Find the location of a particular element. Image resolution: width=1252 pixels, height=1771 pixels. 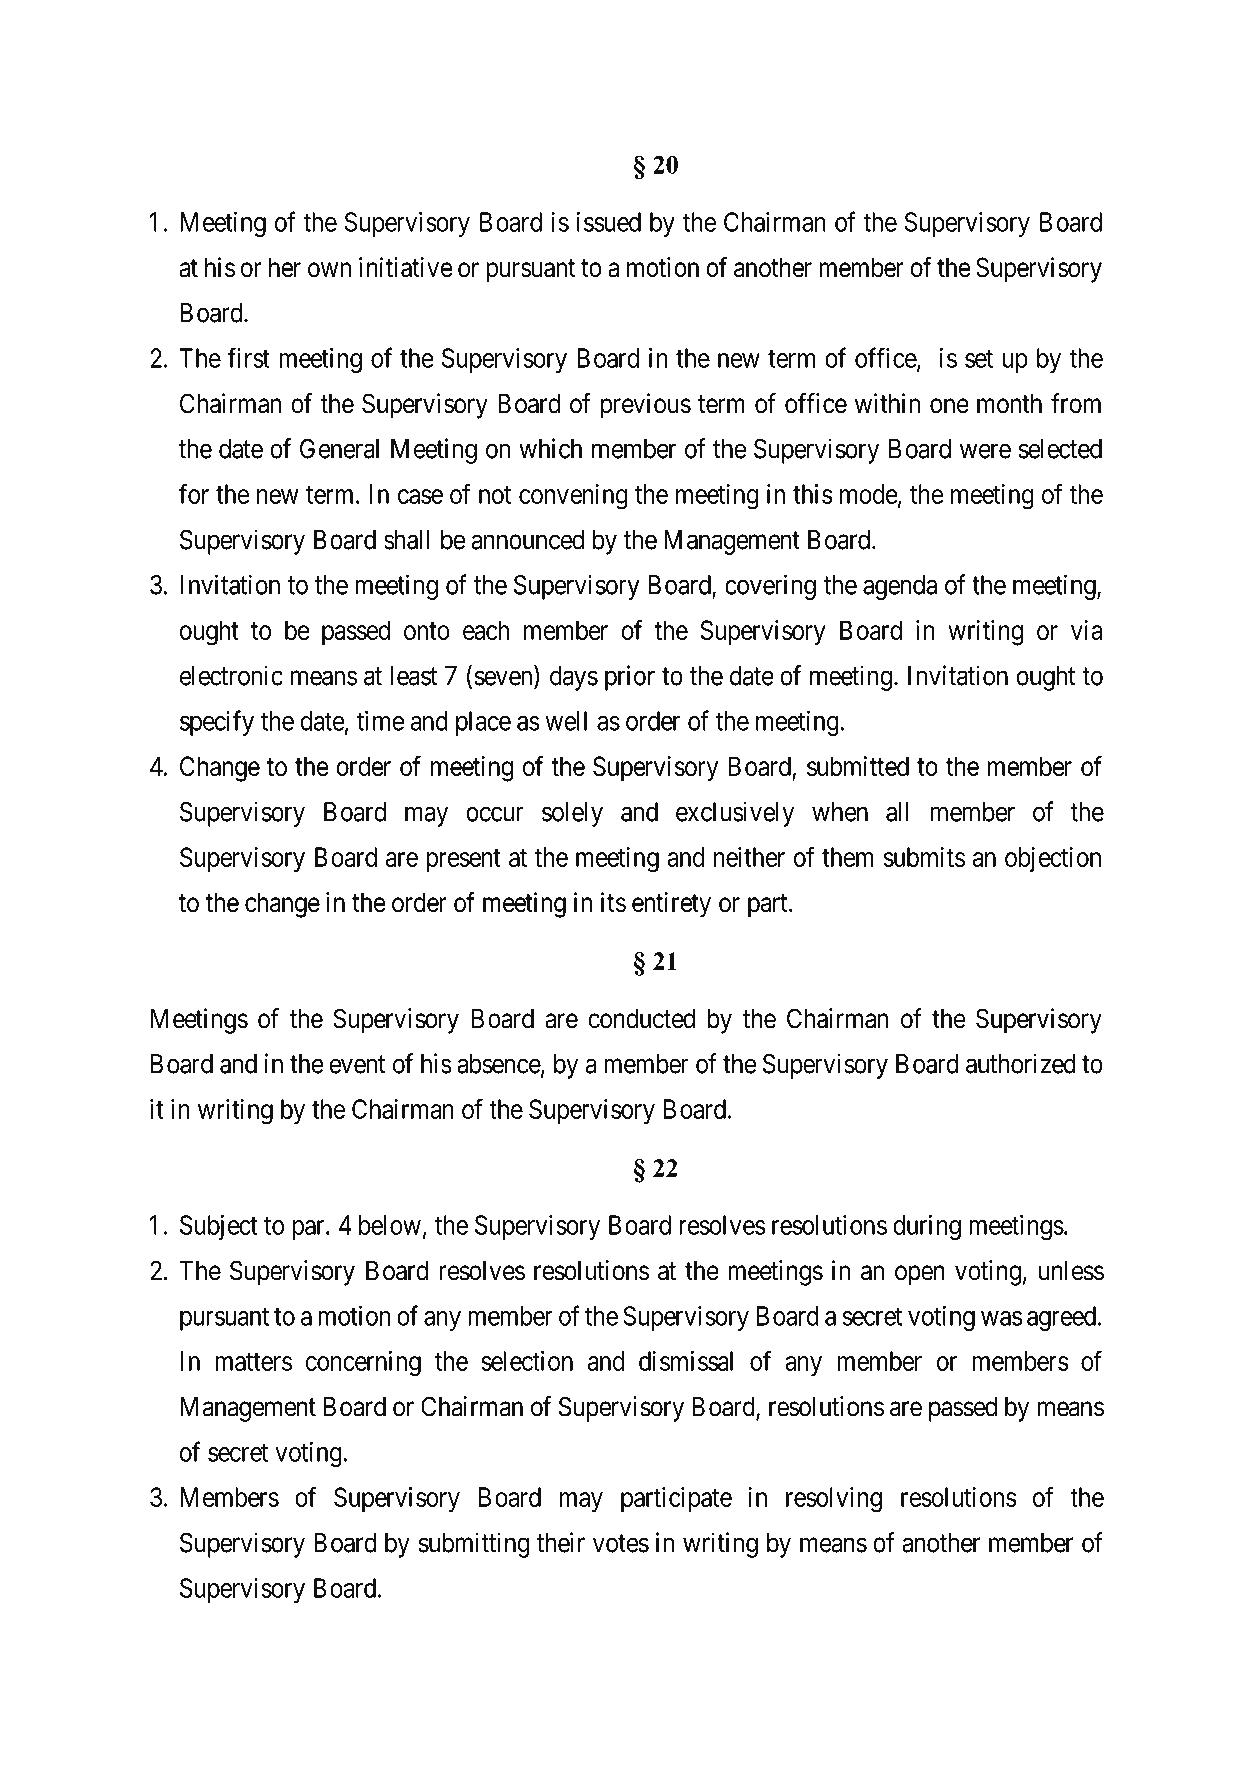

their is located at coordinates (561, 1542).
